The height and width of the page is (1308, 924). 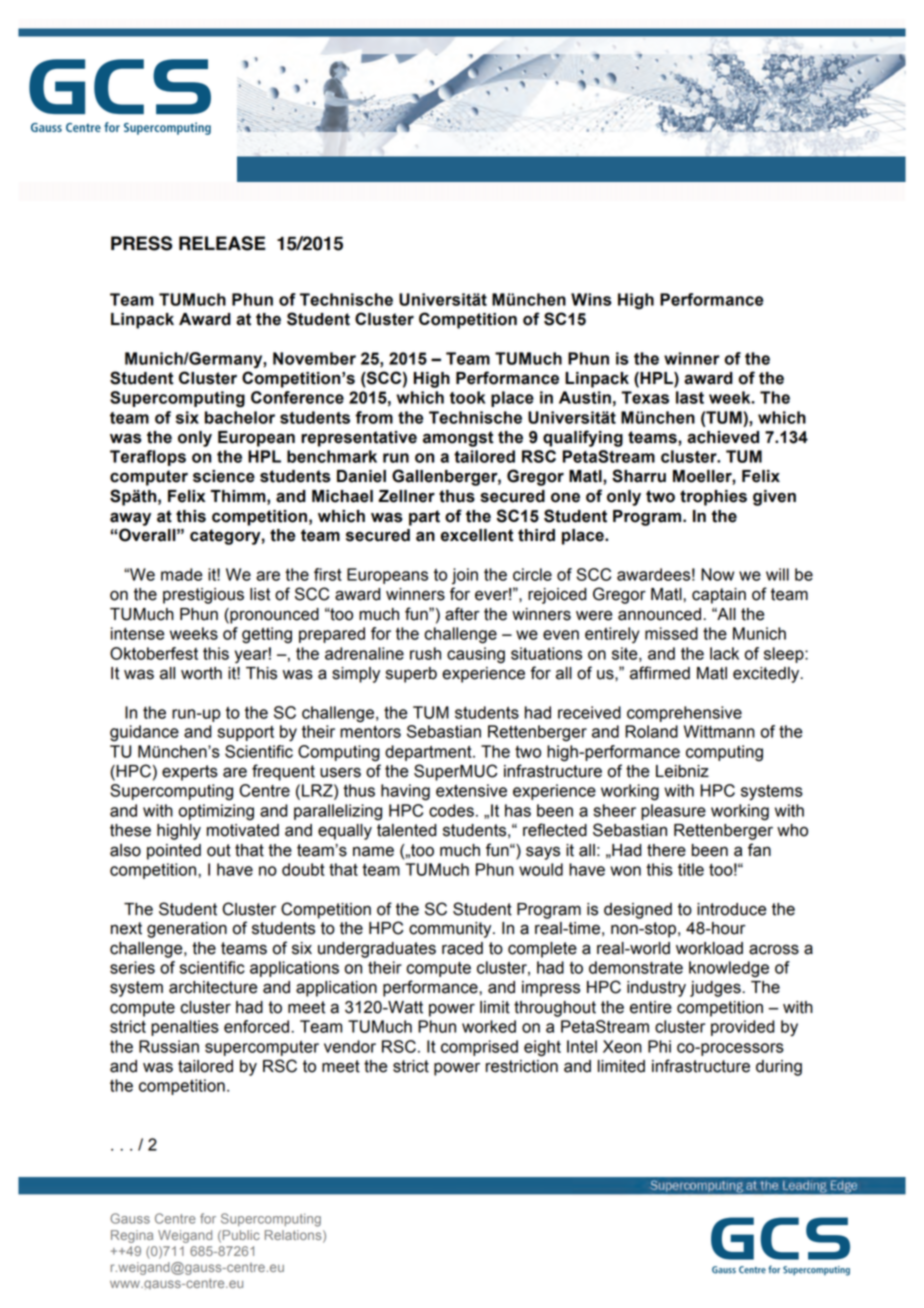 I want to click on architecture, so click(x=213, y=987).
